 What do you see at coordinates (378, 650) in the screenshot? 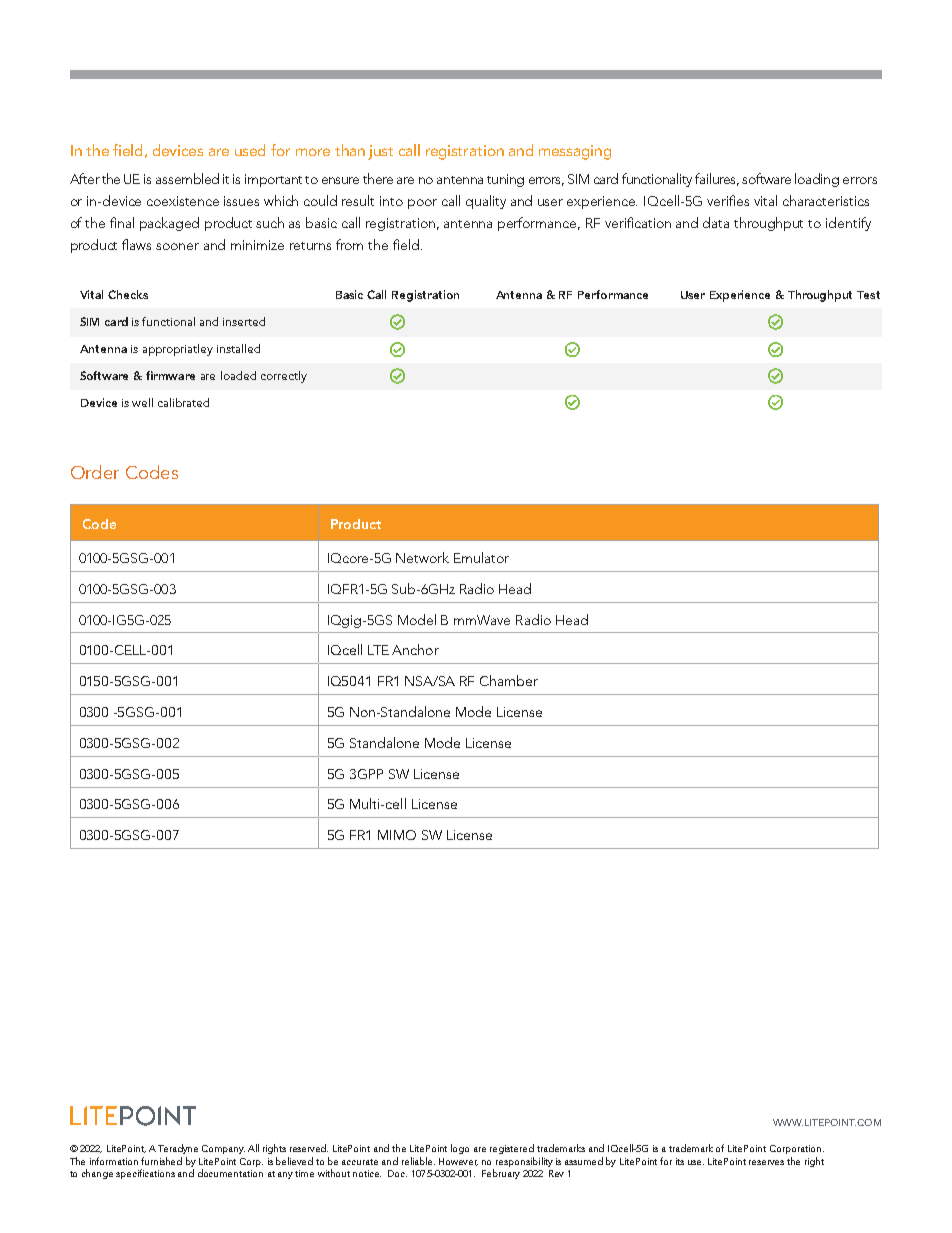
I see `LTE` at bounding box center [378, 650].
